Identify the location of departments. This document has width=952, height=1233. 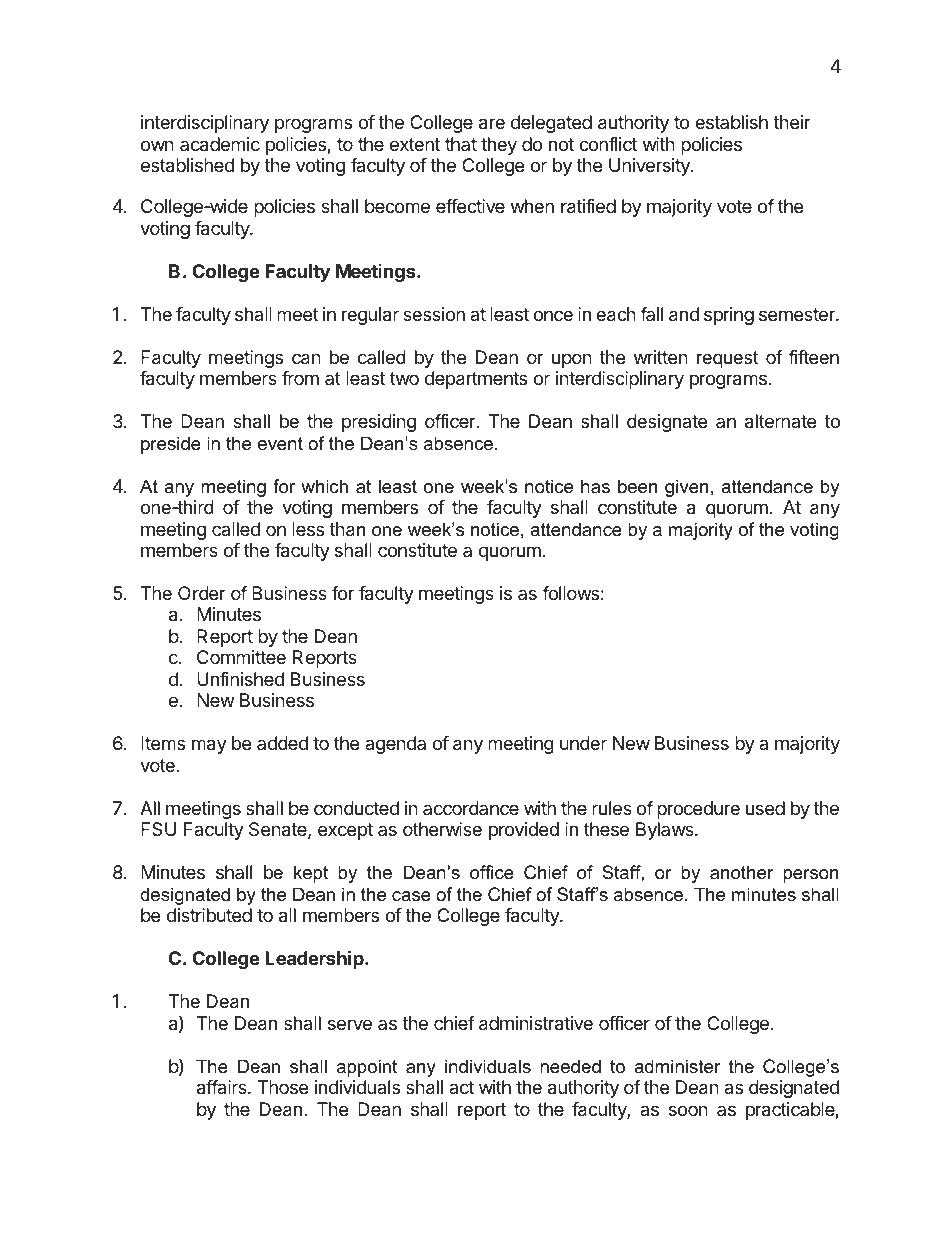
(476, 380).
